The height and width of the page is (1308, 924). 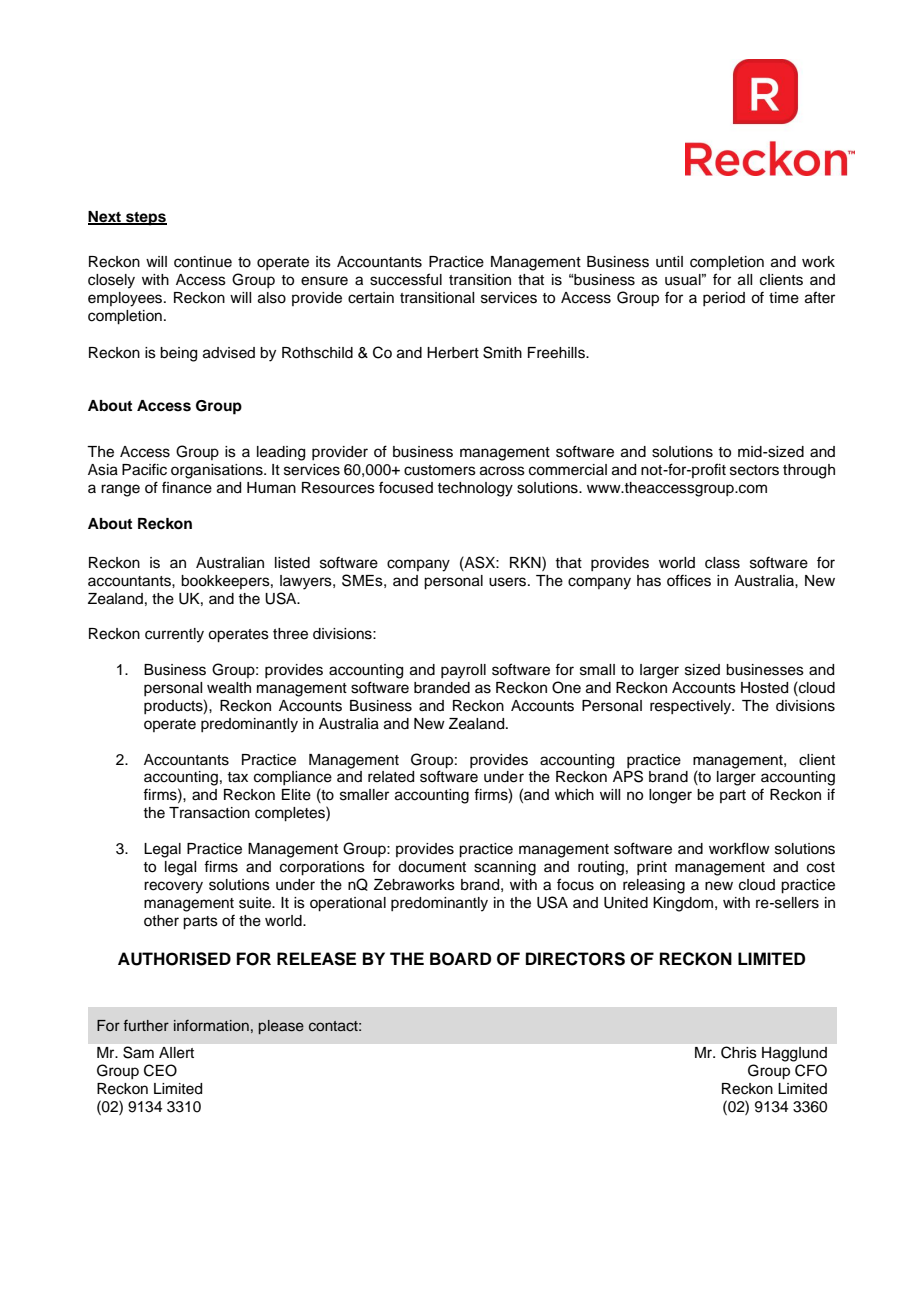 I want to click on continue, so click(x=203, y=262).
